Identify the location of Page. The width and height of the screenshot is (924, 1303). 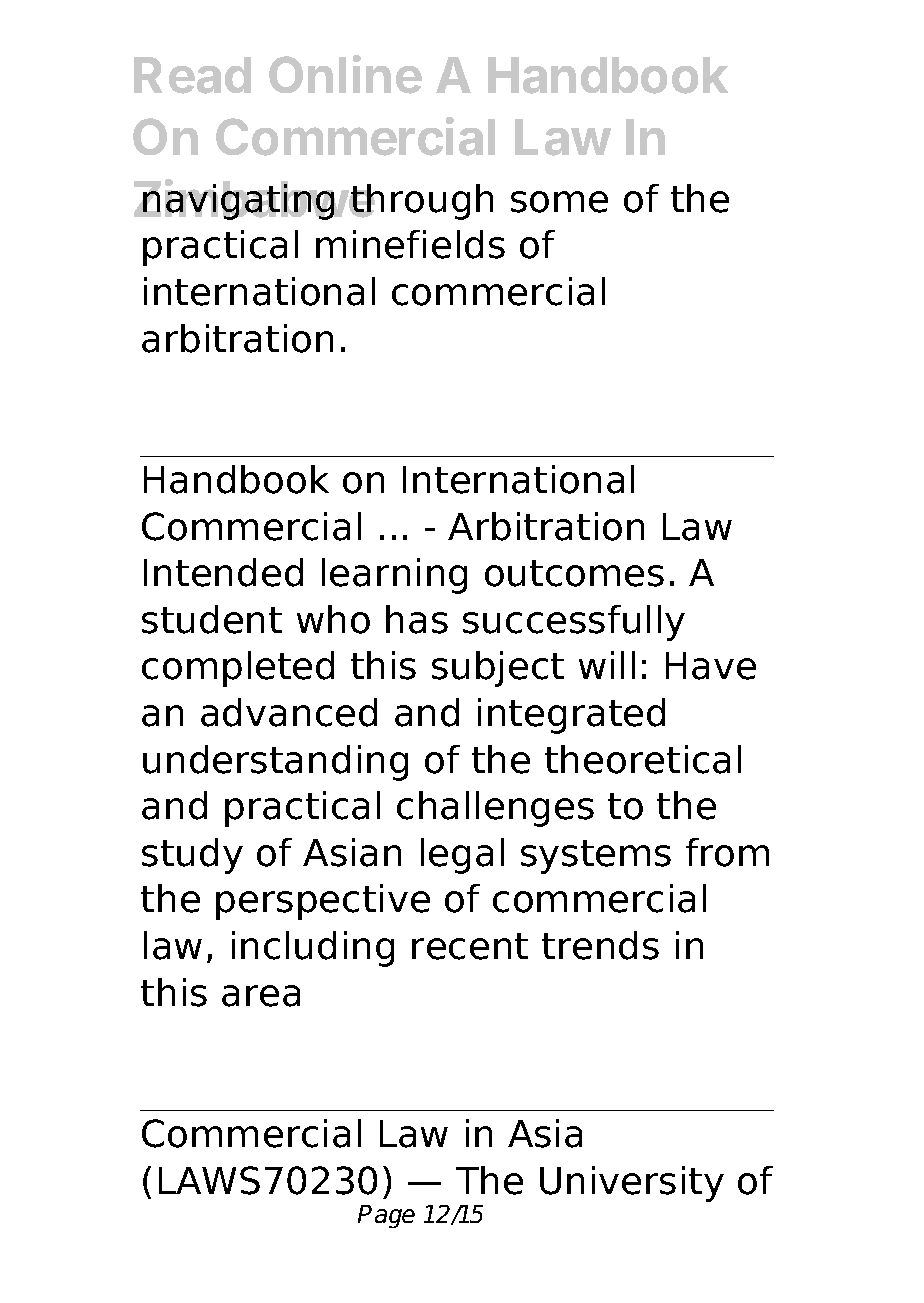
(386, 1216).
